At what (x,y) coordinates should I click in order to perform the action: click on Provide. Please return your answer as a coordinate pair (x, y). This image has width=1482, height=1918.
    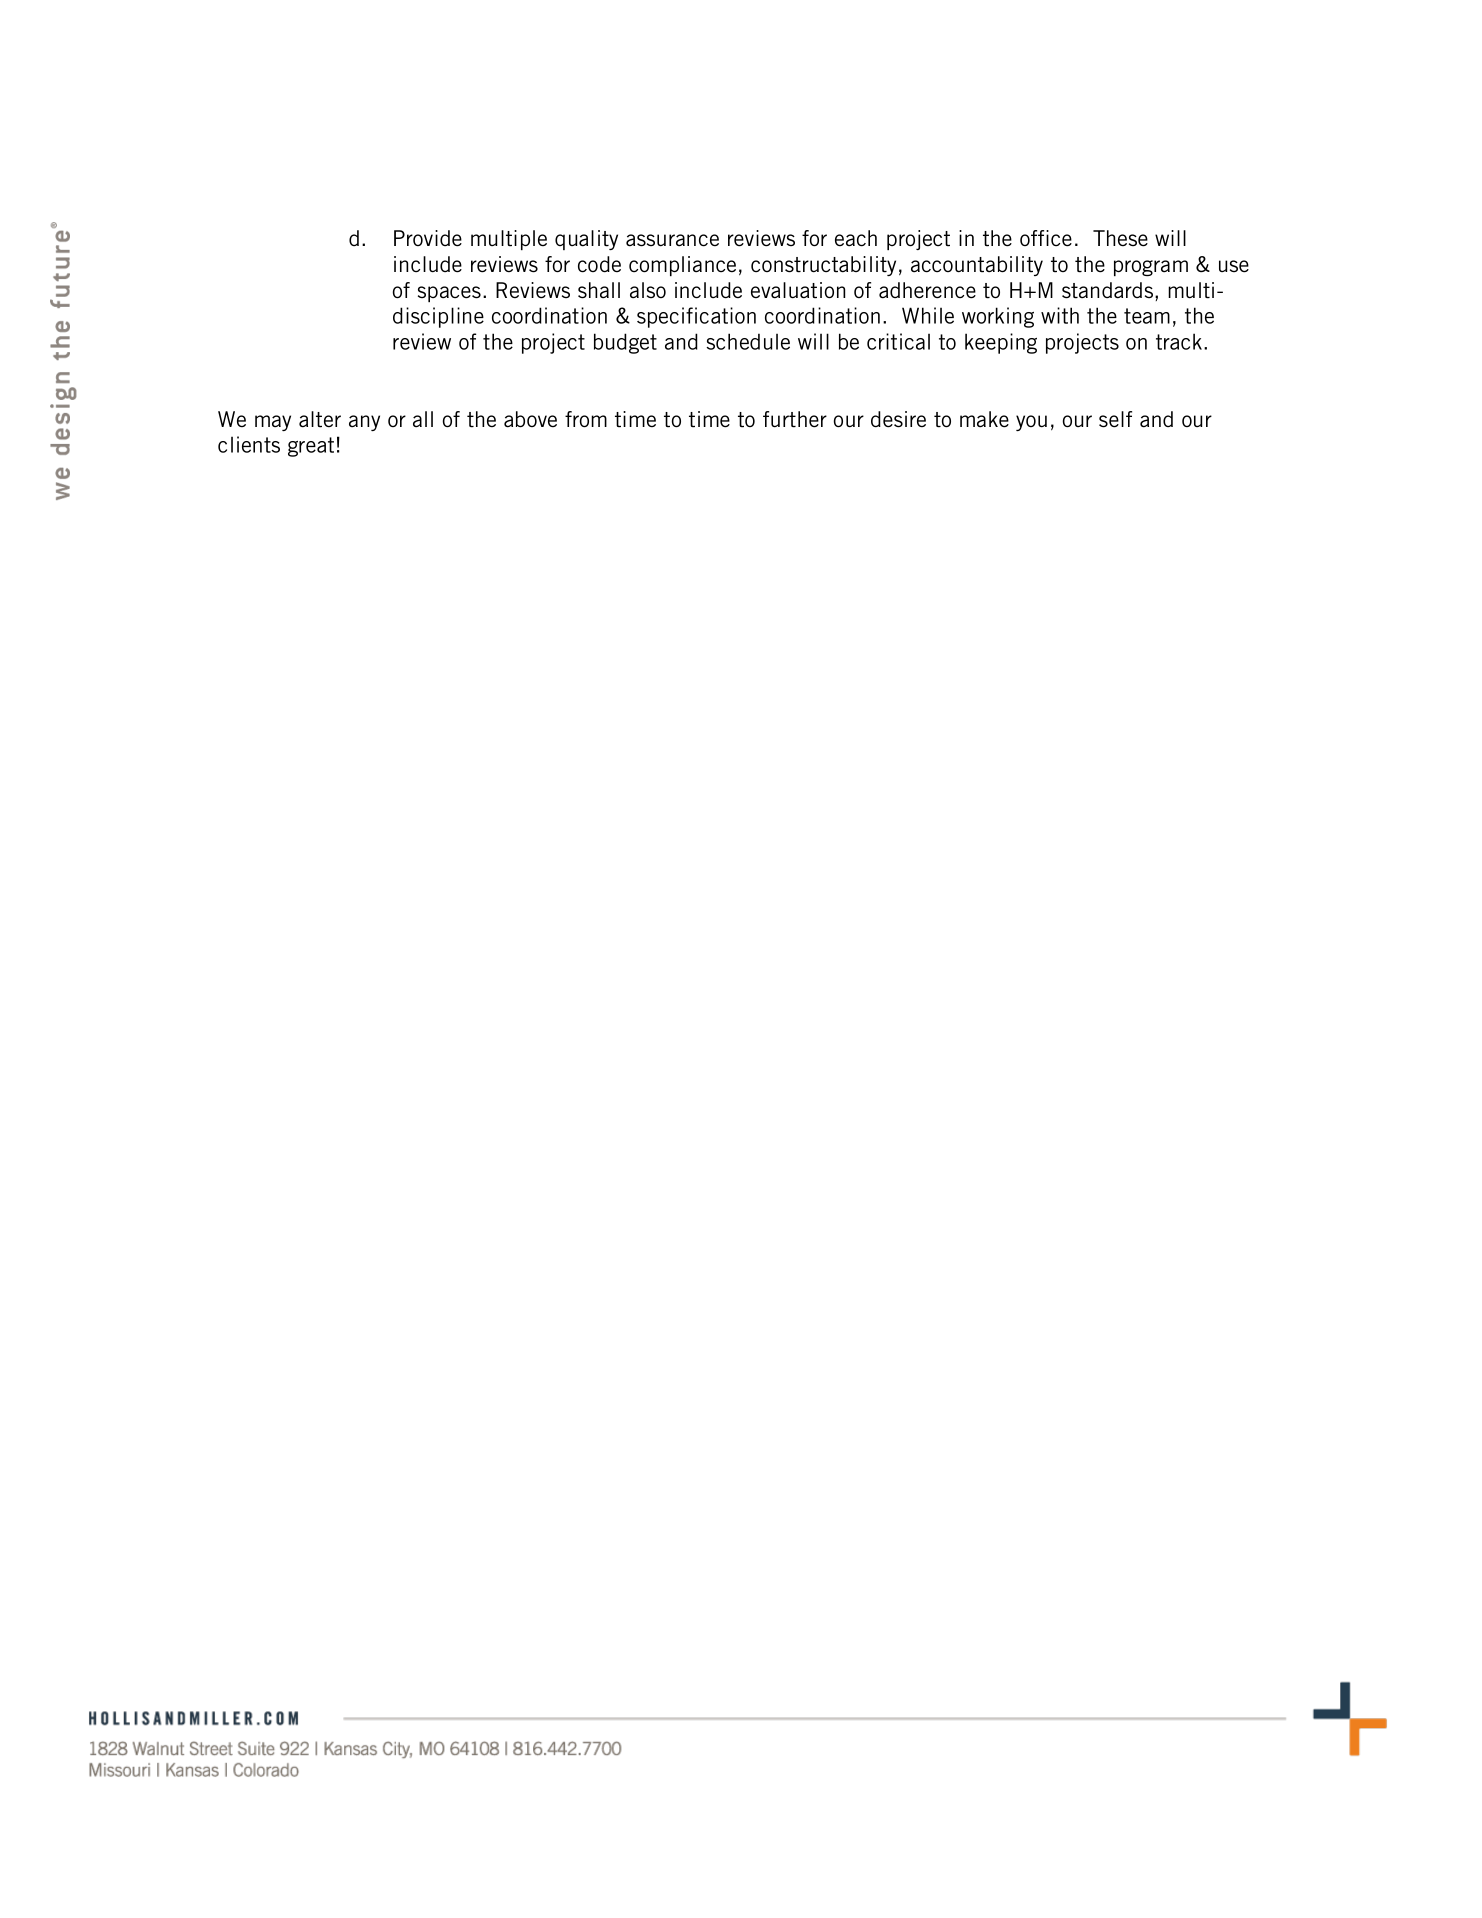
    Looking at the image, I should click on (428, 238).
